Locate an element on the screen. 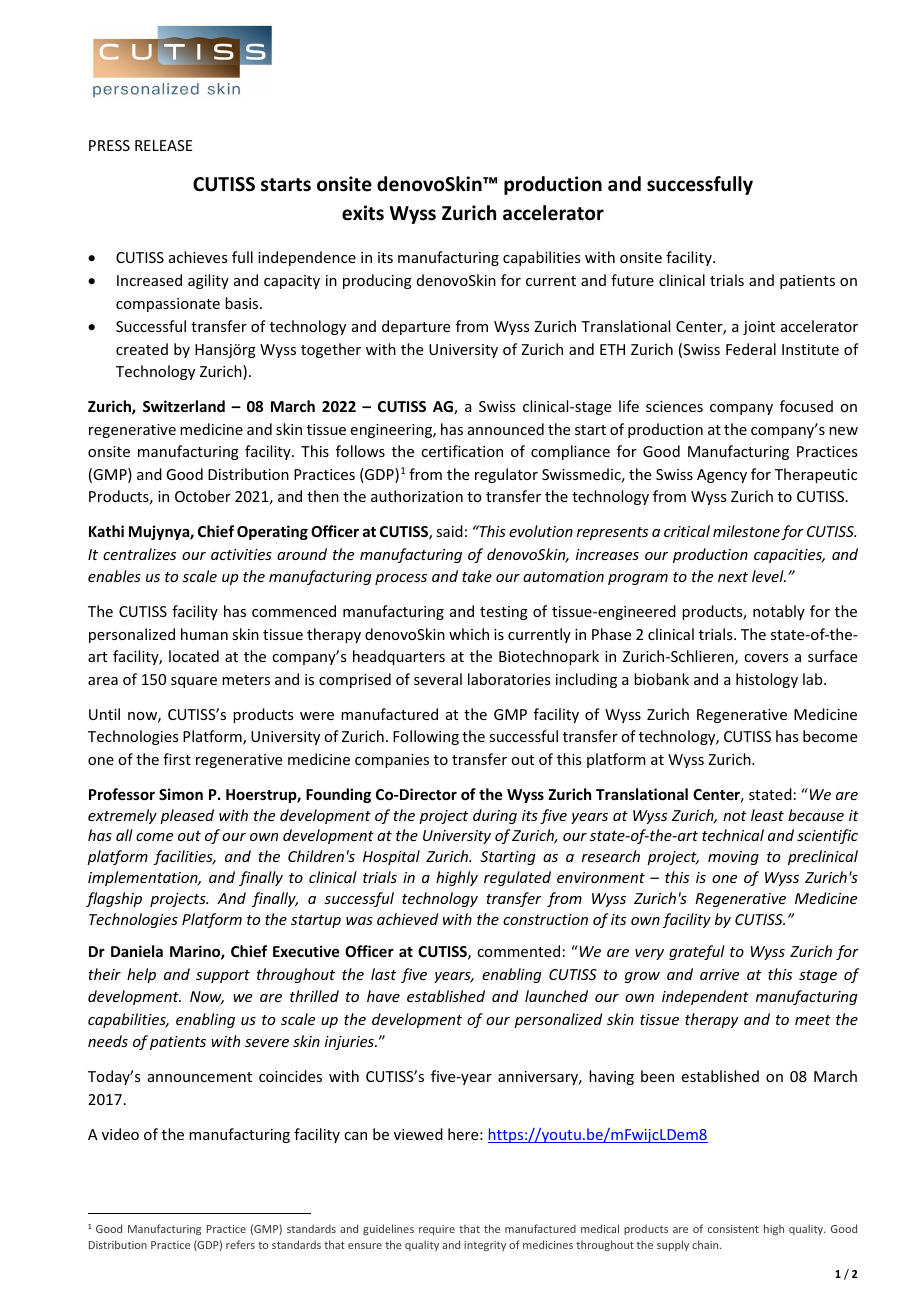  square is located at coordinates (194, 682).
